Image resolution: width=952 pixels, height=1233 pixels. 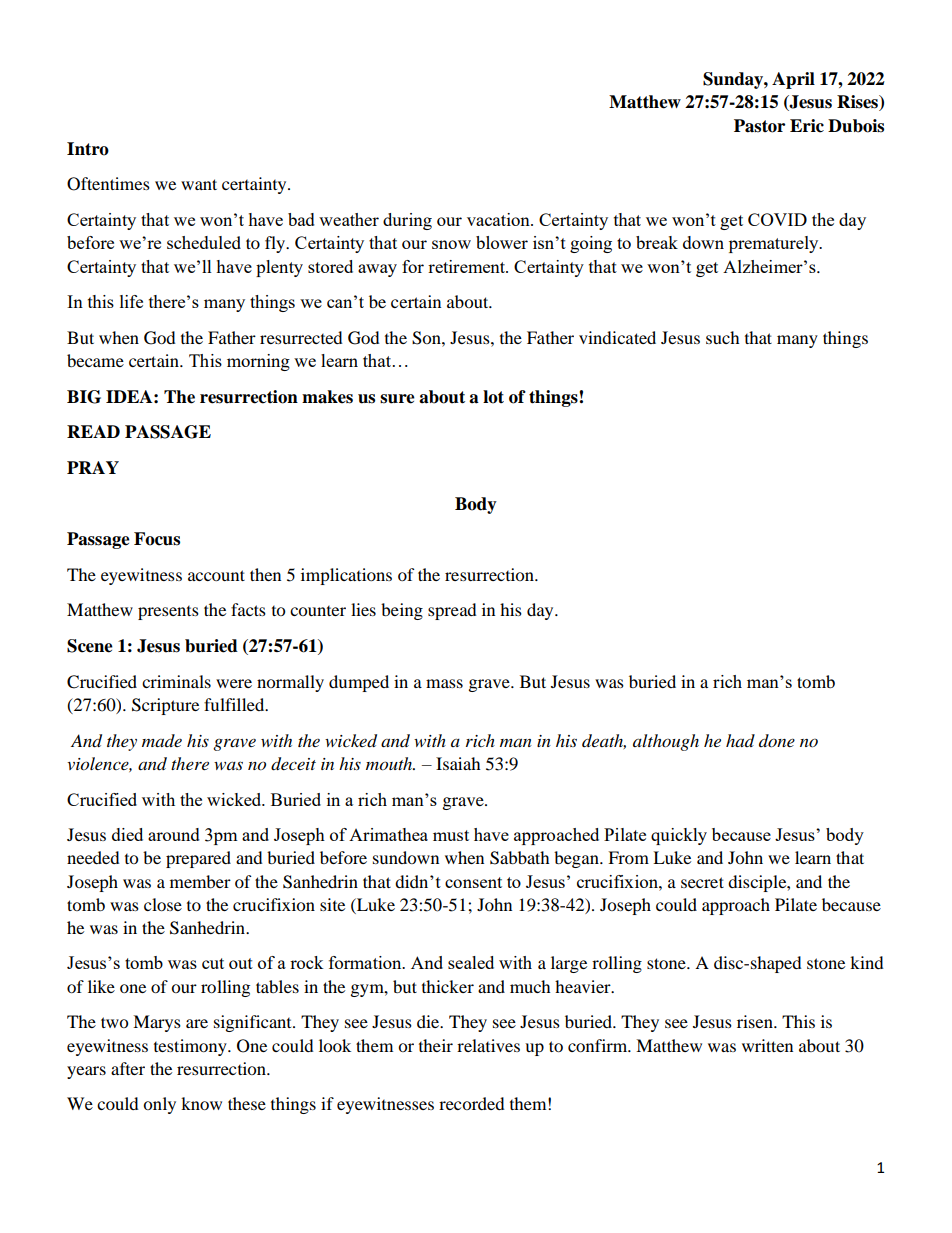 What do you see at coordinates (168, 613) in the screenshot?
I see `presents` at bounding box center [168, 613].
